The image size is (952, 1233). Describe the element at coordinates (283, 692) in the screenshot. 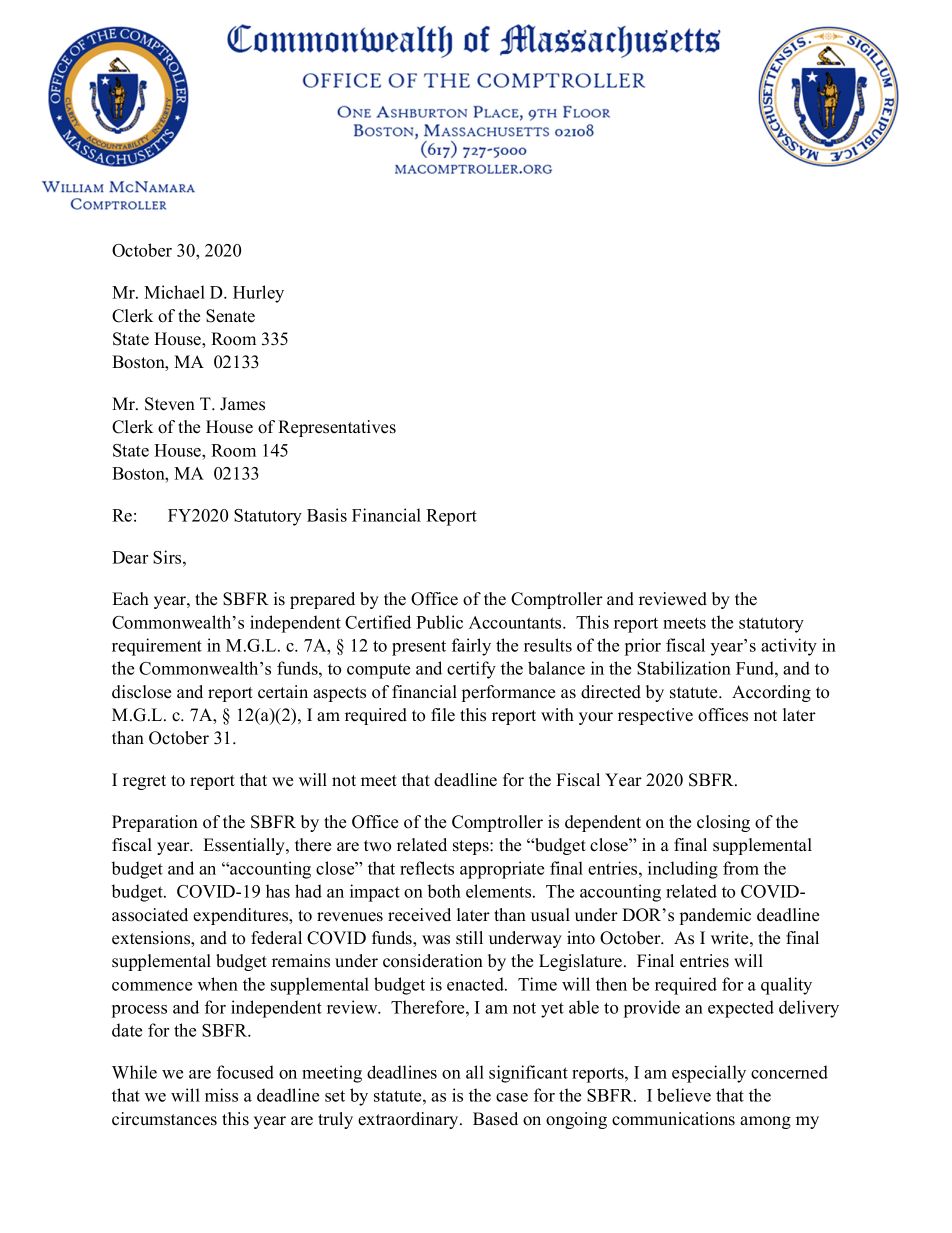

I see `certain` at that location.
